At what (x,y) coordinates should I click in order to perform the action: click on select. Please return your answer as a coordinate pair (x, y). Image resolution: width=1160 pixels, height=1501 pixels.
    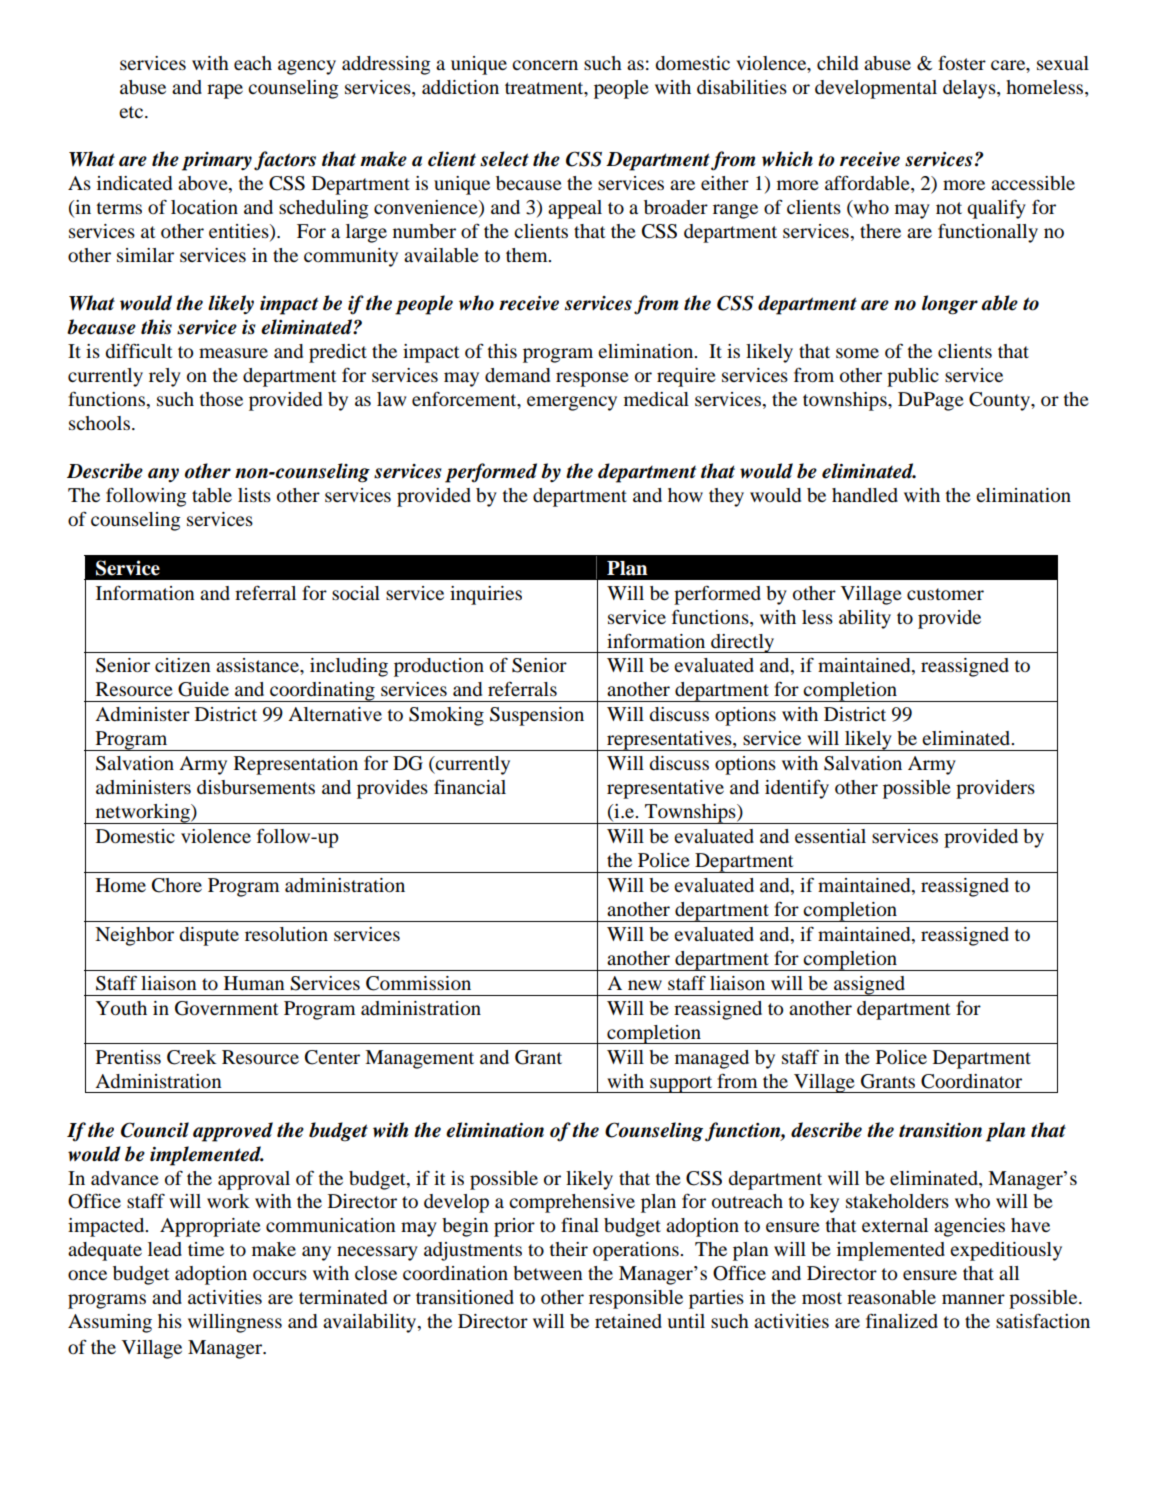
    Looking at the image, I should click on (504, 159).
